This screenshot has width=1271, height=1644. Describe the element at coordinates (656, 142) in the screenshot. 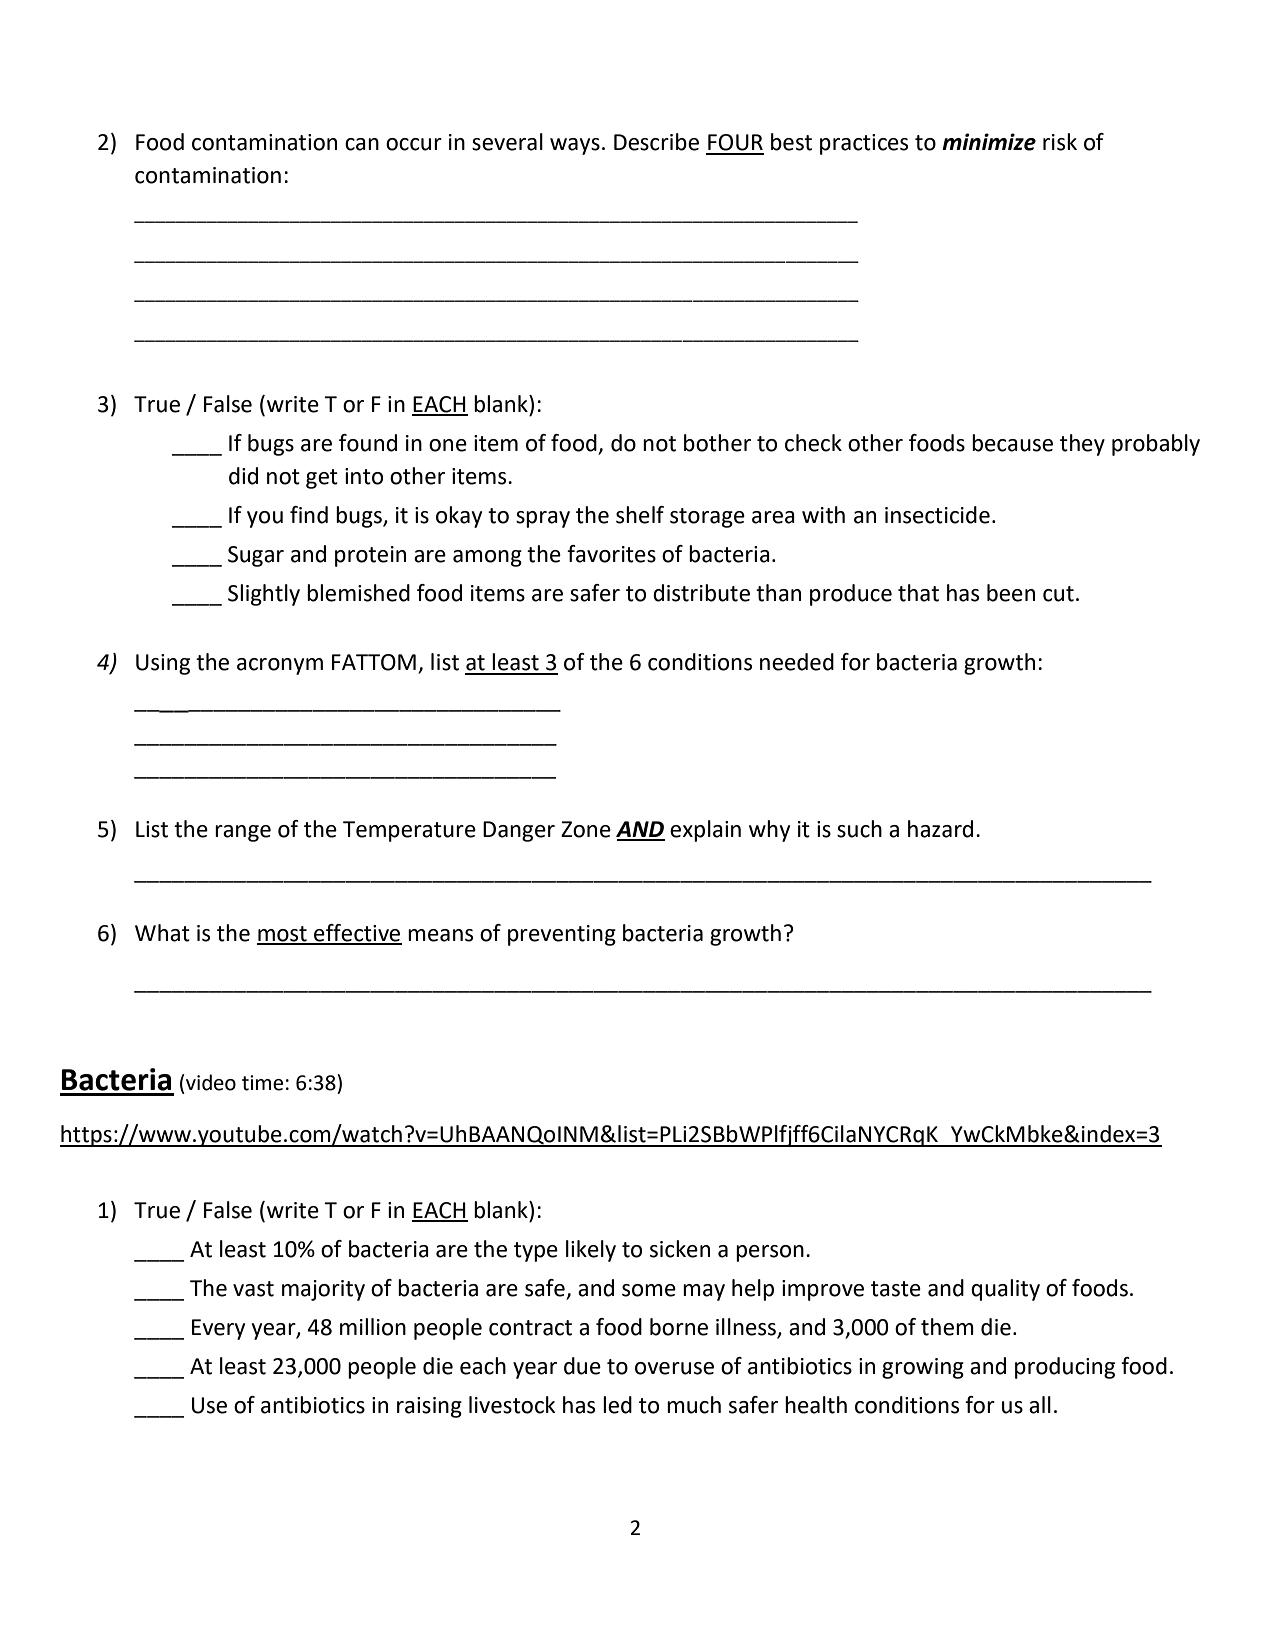

I see `Describe` at that location.
